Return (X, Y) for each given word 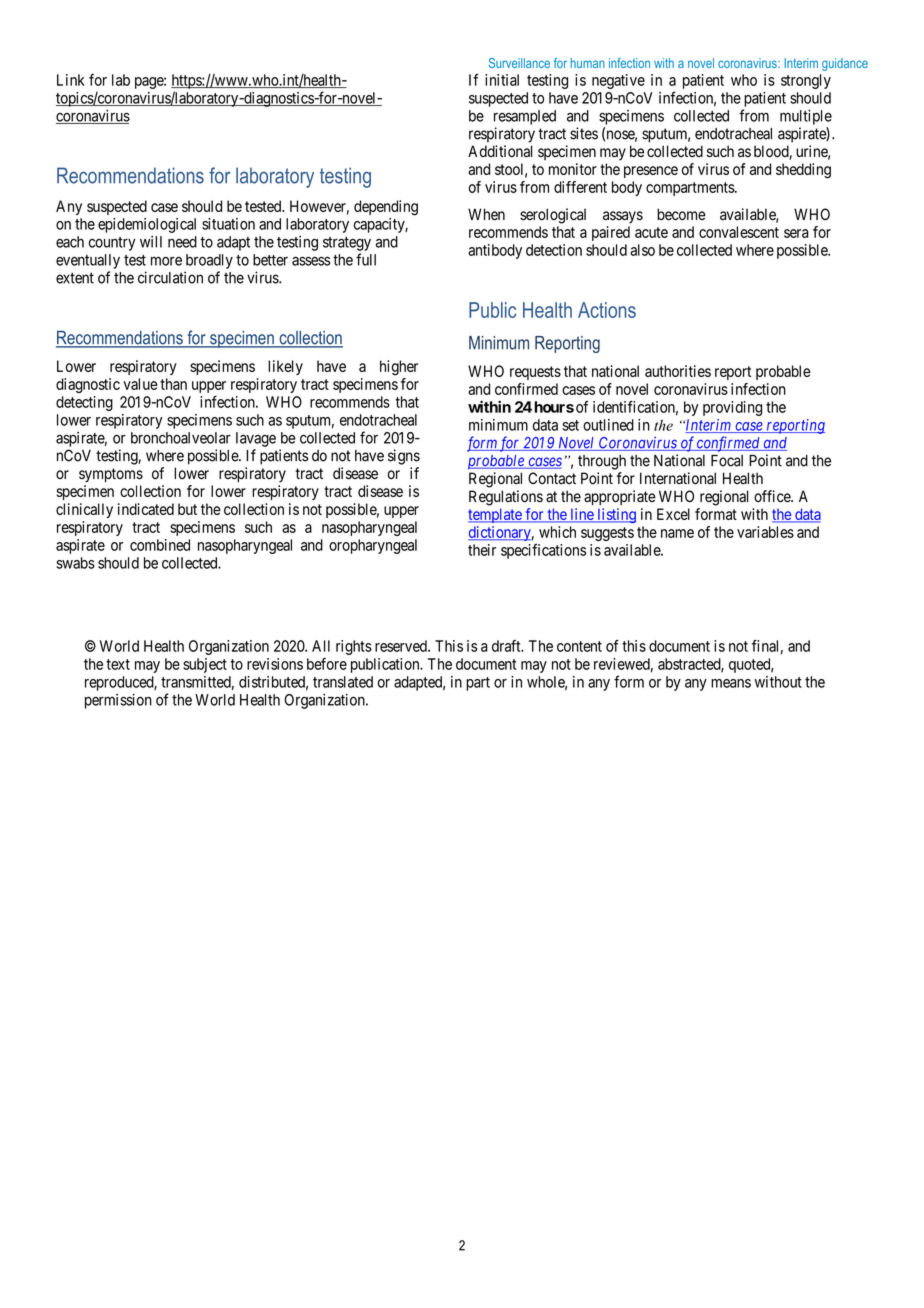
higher (399, 368)
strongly (806, 81)
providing (732, 408)
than (173, 384)
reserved (402, 646)
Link (71, 80)
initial (502, 80)
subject (205, 665)
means (731, 683)
